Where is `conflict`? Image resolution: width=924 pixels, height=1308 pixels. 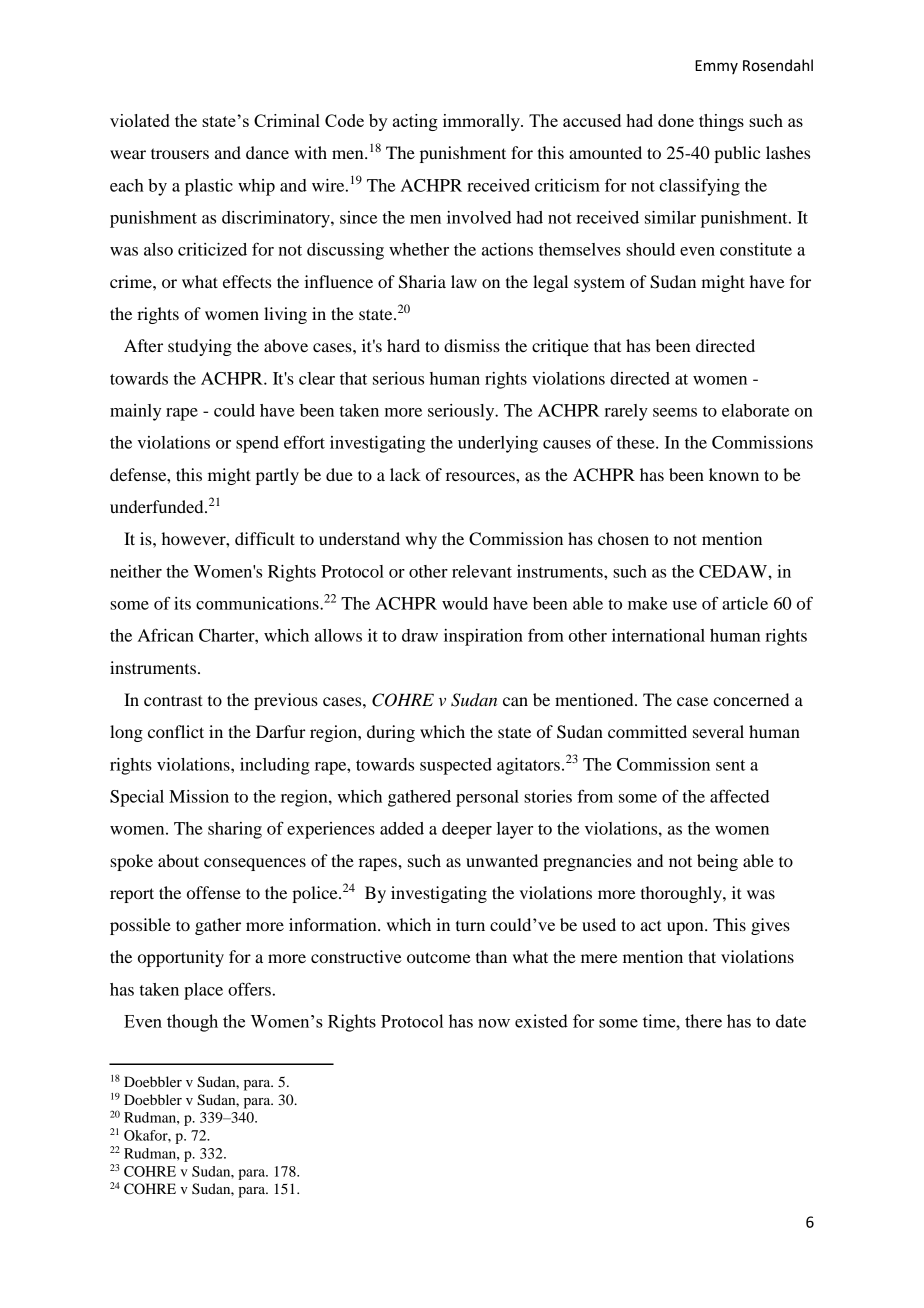 conflict is located at coordinates (176, 731).
